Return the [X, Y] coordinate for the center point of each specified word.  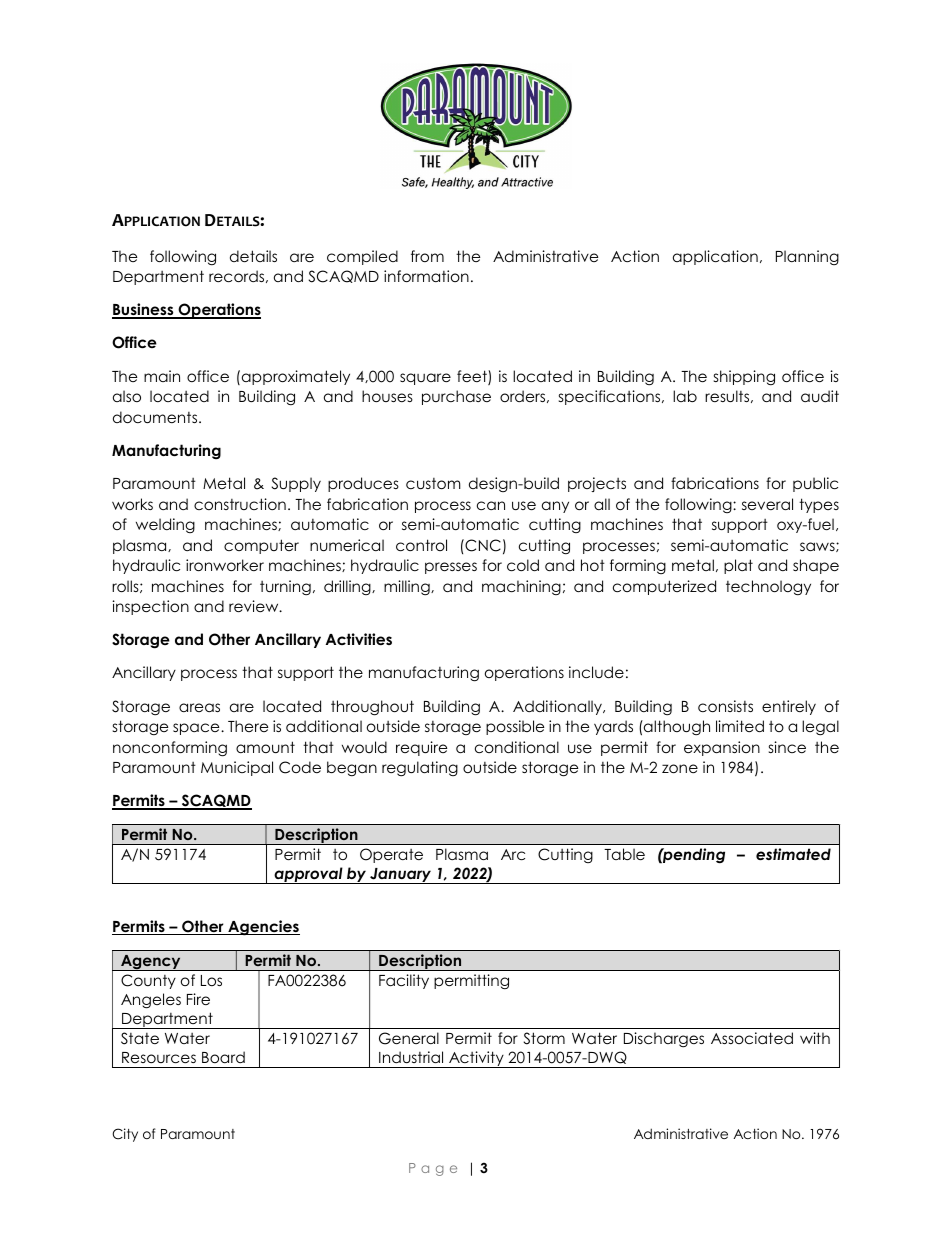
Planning [807, 257]
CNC [482, 545]
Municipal [237, 768]
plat [738, 566]
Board [223, 1057]
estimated [793, 854]
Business [144, 311]
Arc [513, 854]
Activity [476, 1059]
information [426, 276]
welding [165, 525]
